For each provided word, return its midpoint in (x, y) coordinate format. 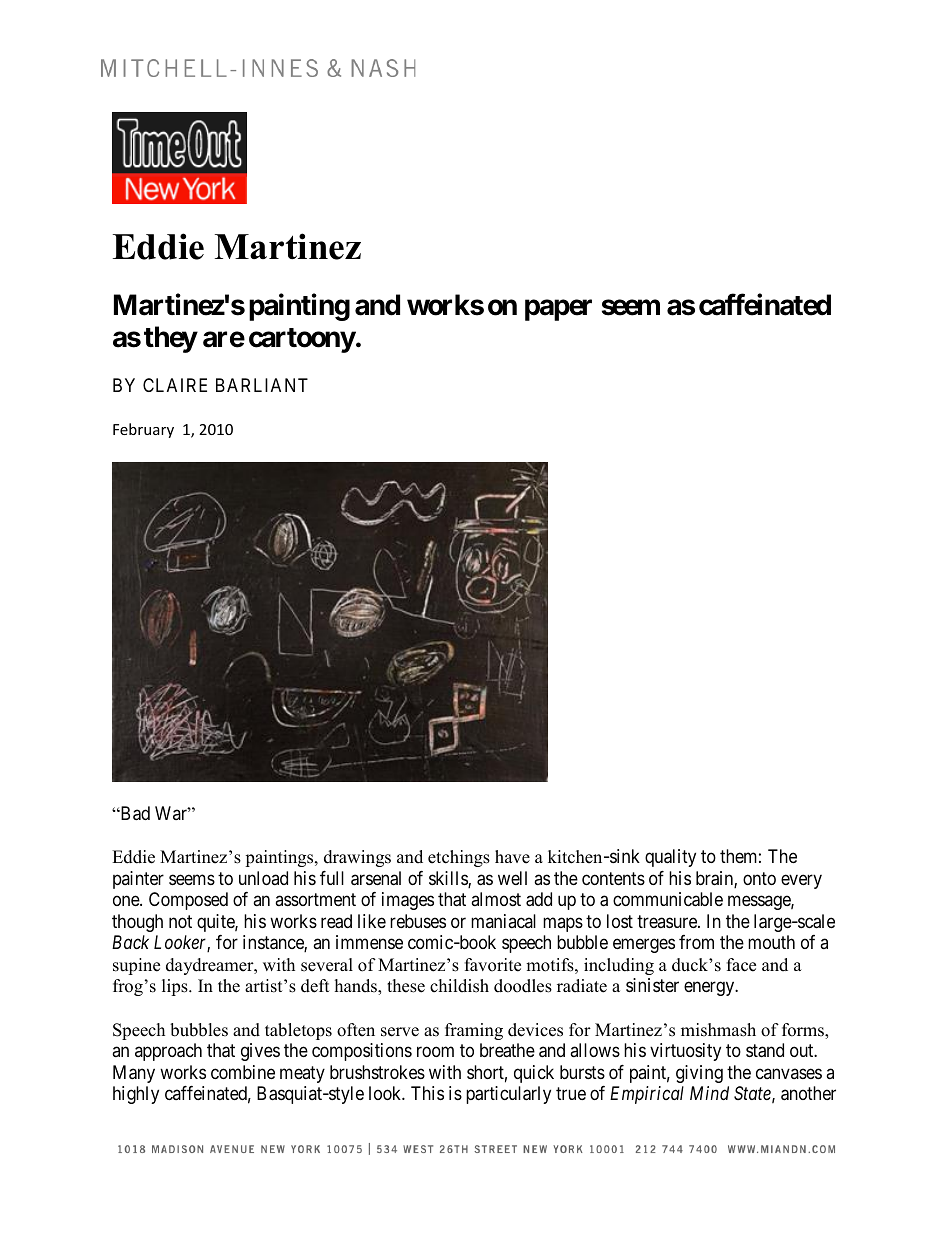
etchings (459, 858)
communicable (668, 899)
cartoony (302, 340)
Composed (188, 901)
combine (243, 1072)
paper (558, 310)
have (512, 857)
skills (449, 879)
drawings (357, 858)
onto (759, 878)
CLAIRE (175, 385)
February (143, 430)
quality (670, 858)
